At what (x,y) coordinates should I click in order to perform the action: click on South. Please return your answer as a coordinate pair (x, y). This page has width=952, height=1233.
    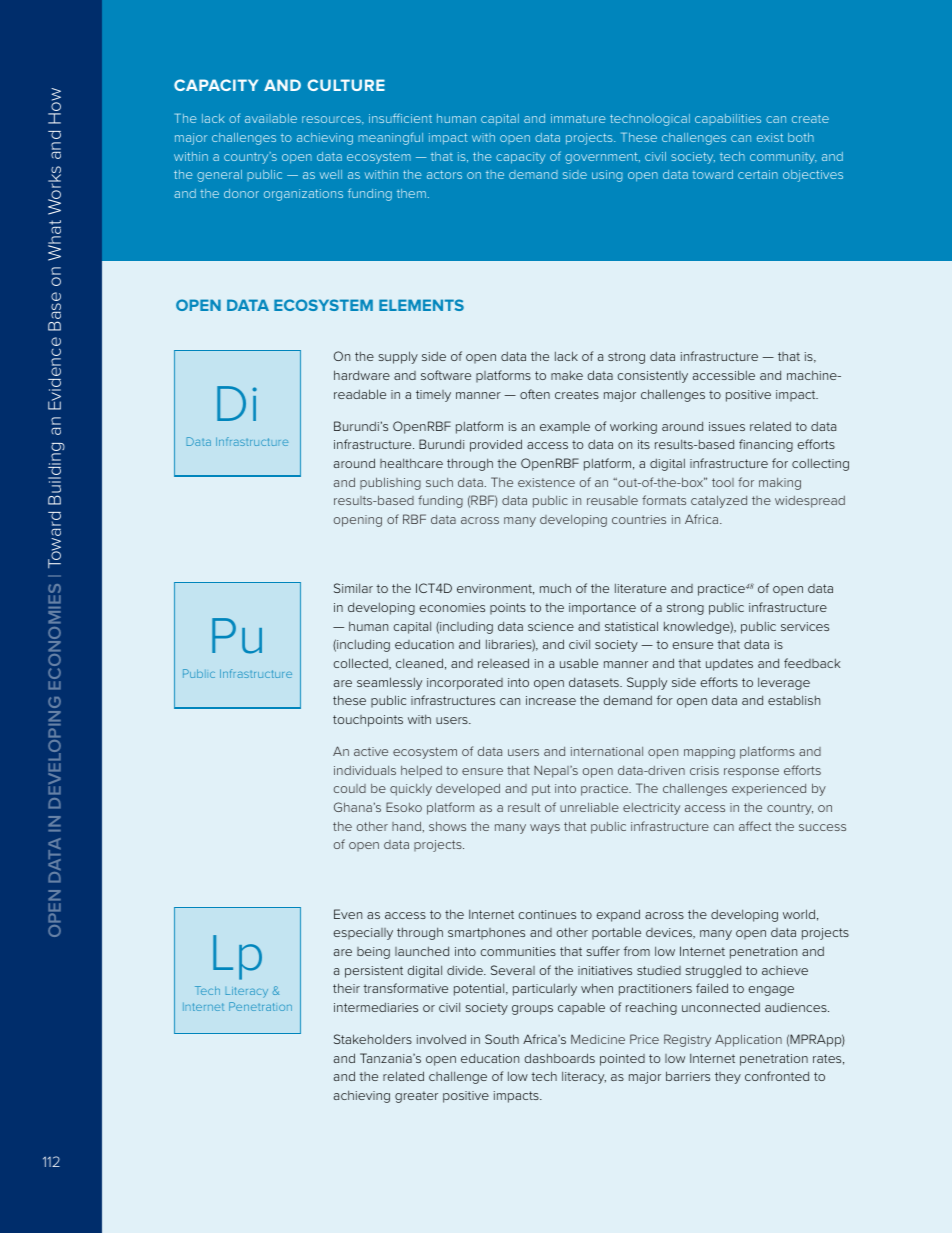
    Looking at the image, I should click on (502, 1039).
